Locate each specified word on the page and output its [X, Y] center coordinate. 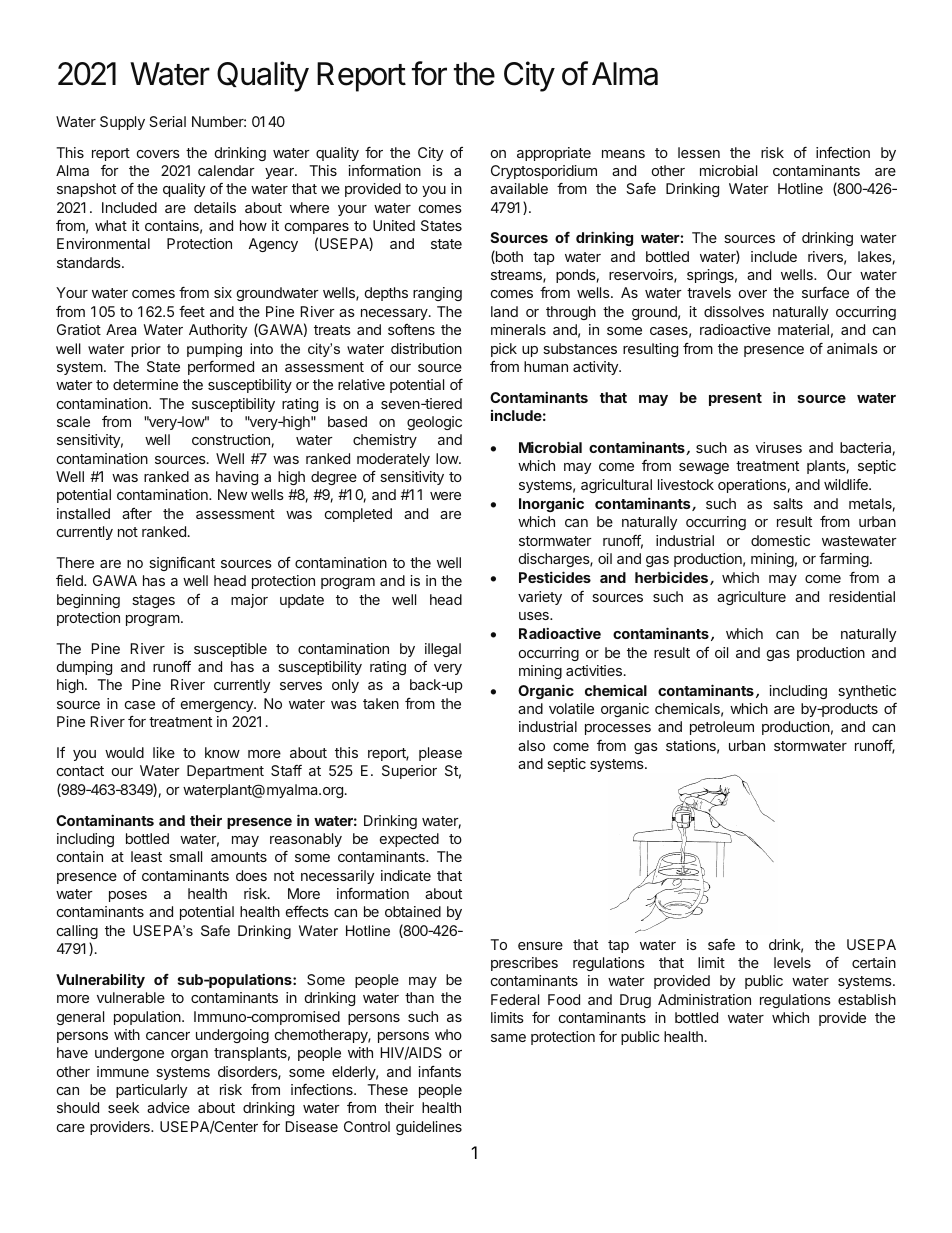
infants [439, 1071]
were [445, 496]
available [519, 188]
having [237, 478]
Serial [167, 121]
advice [168, 1107]
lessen [699, 152]
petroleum [722, 728]
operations [752, 486]
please [440, 754]
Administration [704, 999]
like [164, 752]
